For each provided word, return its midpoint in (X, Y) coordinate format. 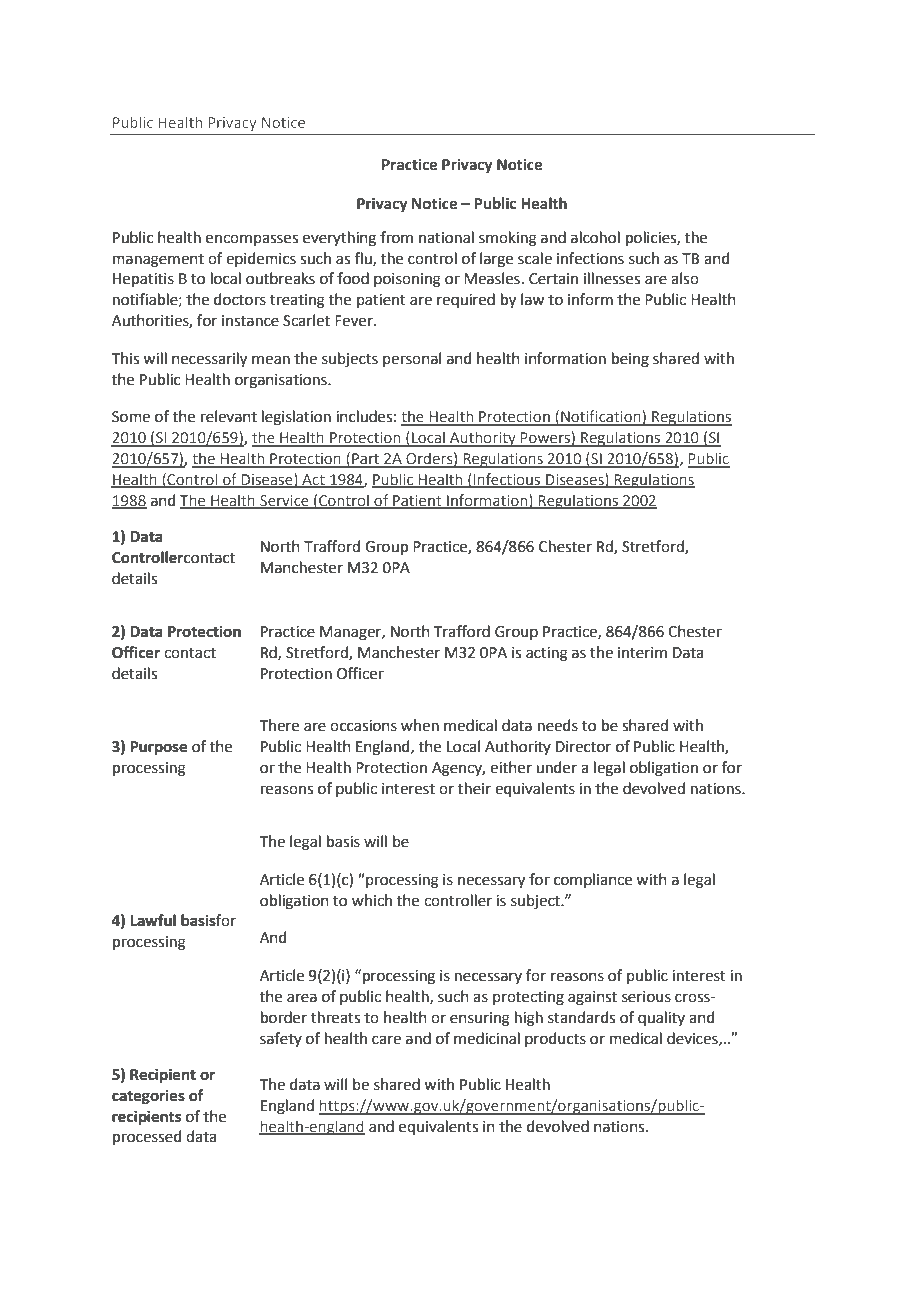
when (420, 725)
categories (148, 1097)
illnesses (612, 278)
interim (642, 653)
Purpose (158, 748)
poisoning (407, 280)
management (158, 261)
